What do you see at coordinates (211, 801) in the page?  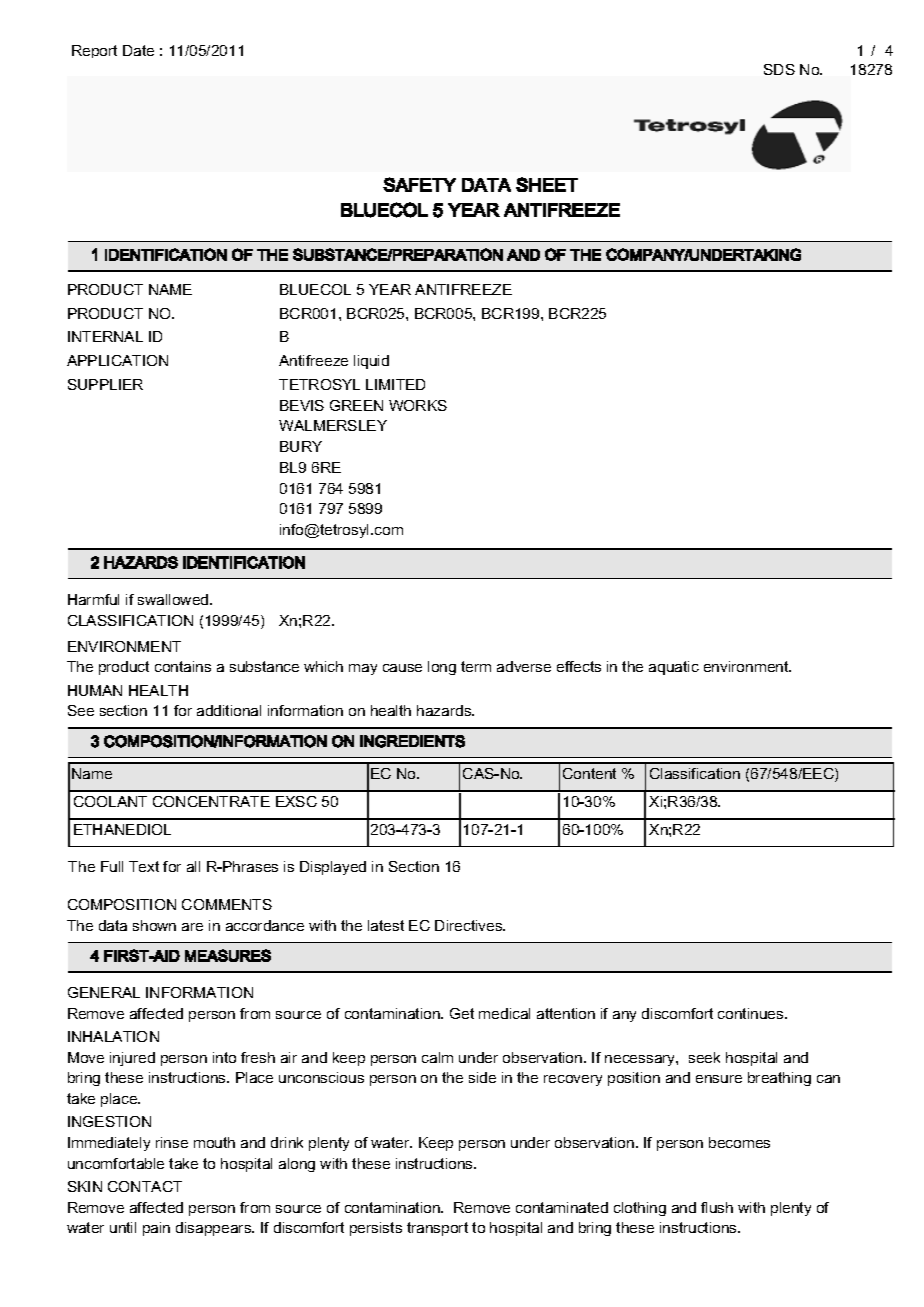 I see `CONCENTRATE` at bounding box center [211, 801].
